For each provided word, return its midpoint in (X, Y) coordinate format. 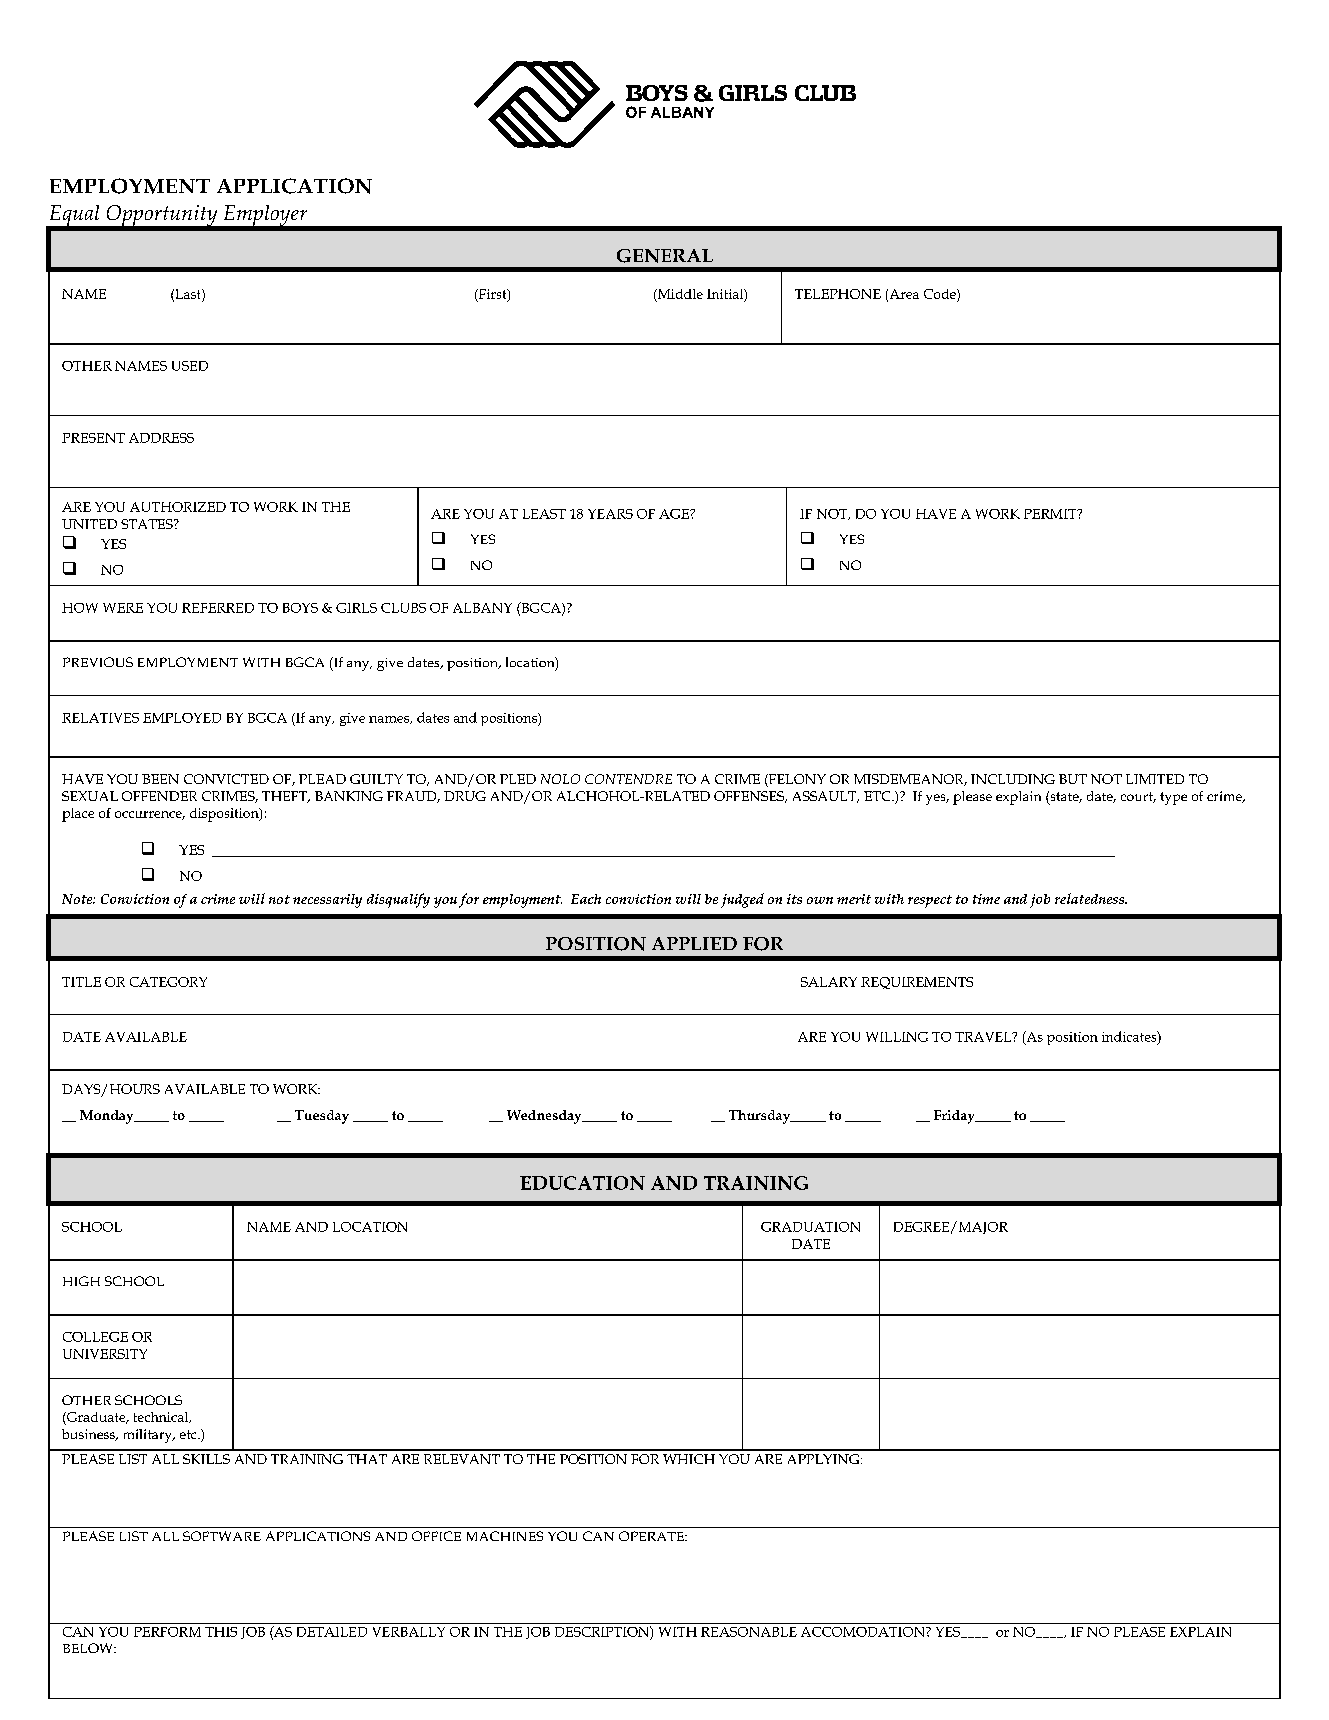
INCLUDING (1013, 779)
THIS (221, 1632)
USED (190, 366)
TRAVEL (984, 1037)
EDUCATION (582, 1183)
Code (941, 294)
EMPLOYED (182, 718)
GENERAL (665, 256)
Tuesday (322, 1117)
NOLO (560, 779)
